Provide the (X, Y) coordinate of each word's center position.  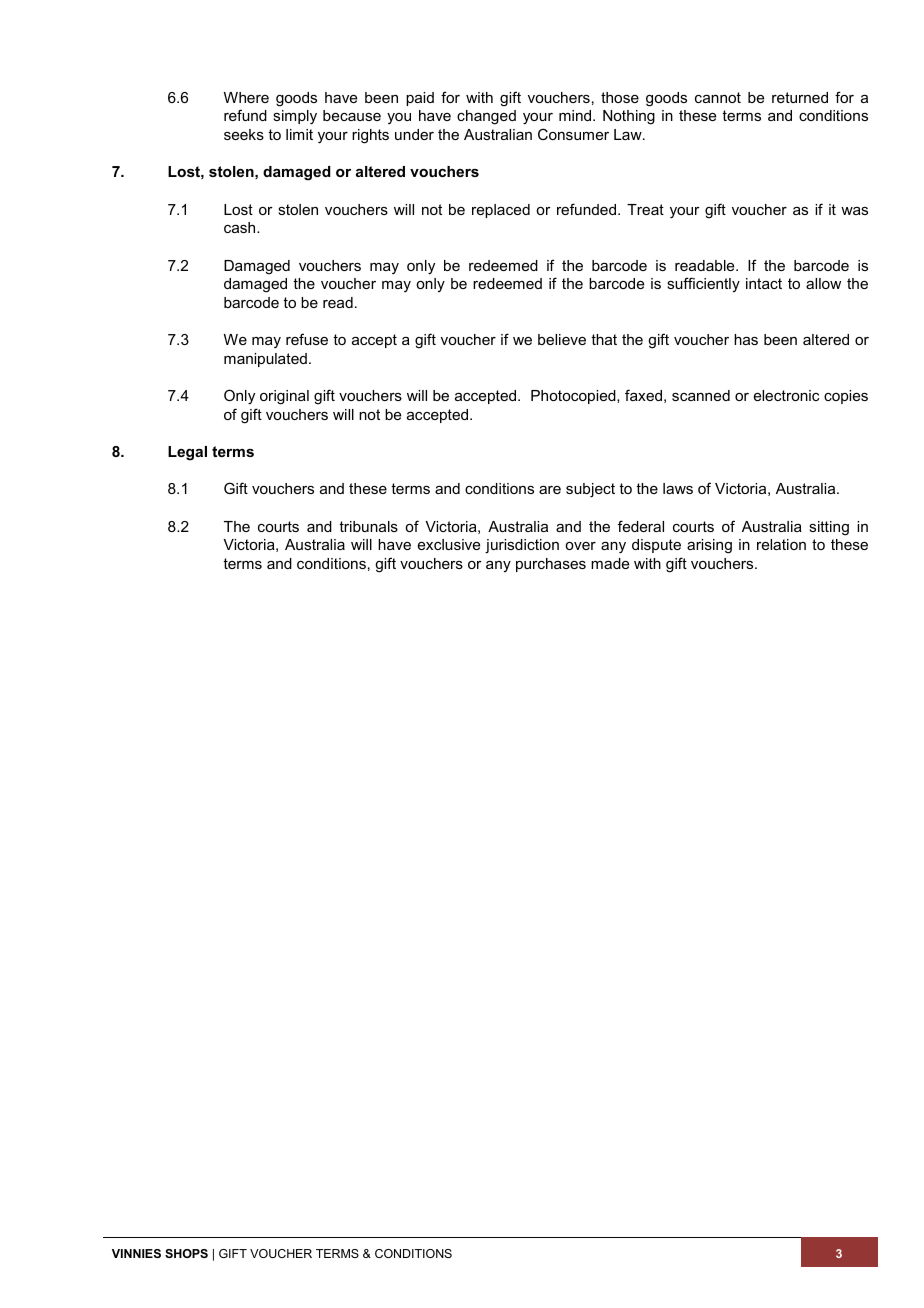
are (550, 490)
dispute (656, 546)
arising (709, 546)
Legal (187, 453)
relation (781, 544)
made (610, 563)
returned (800, 97)
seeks (244, 134)
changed (486, 117)
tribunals (368, 526)
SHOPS (186, 1253)
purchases (551, 565)
